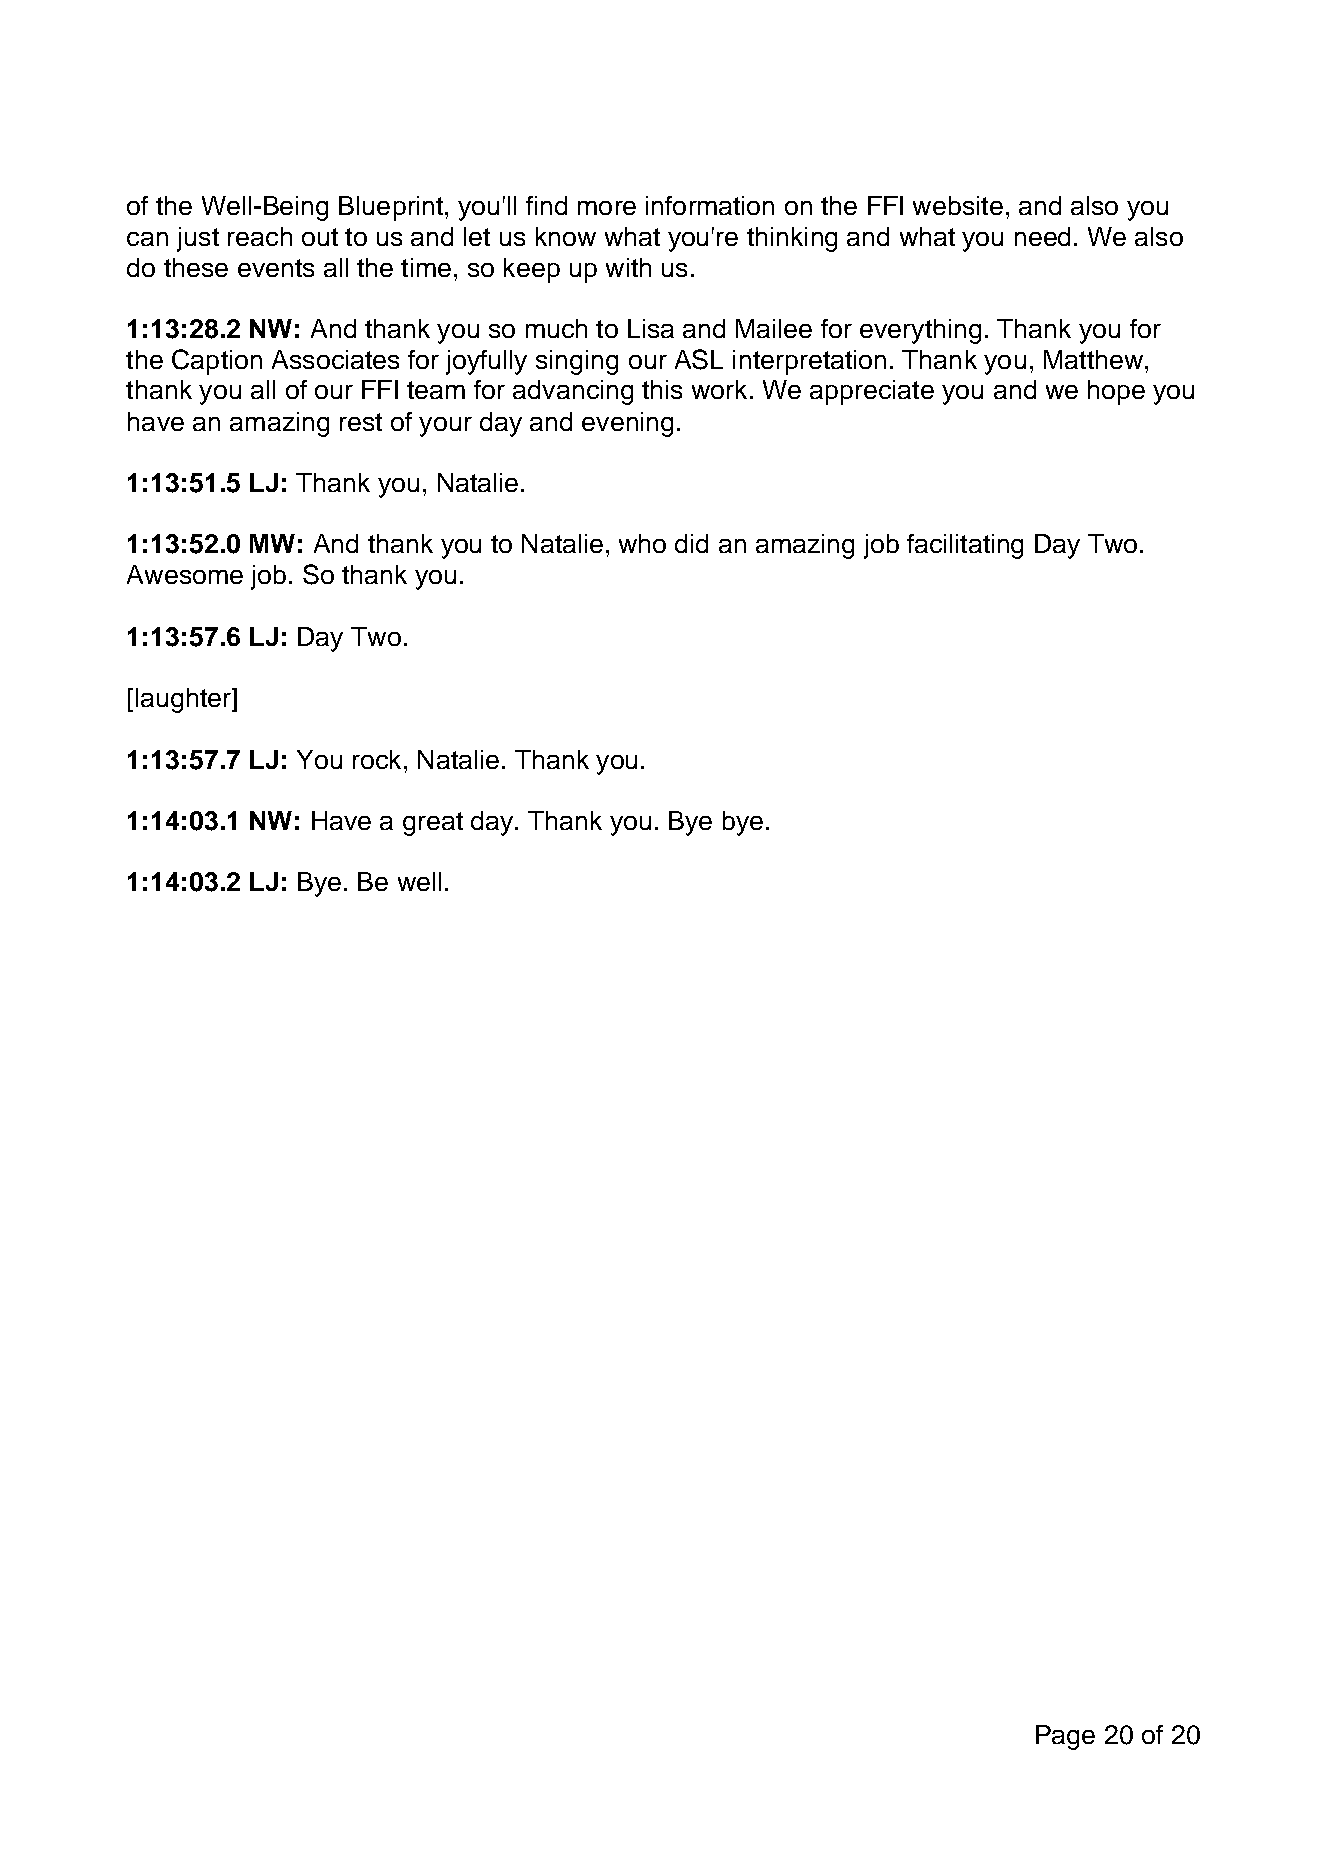  What do you see at coordinates (377, 759) in the screenshot?
I see `rock` at bounding box center [377, 759].
